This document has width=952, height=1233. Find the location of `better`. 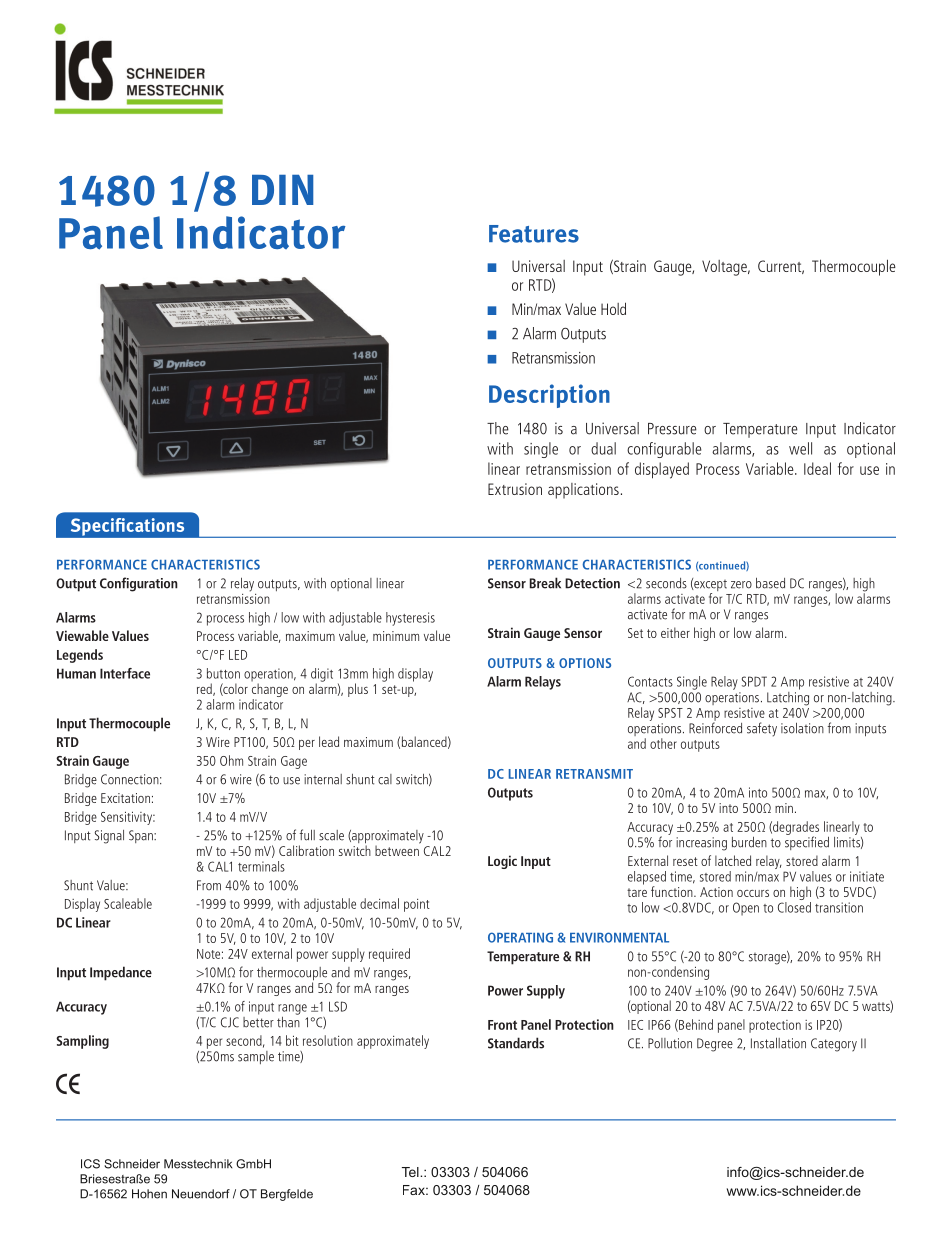

better is located at coordinates (258, 1021).
